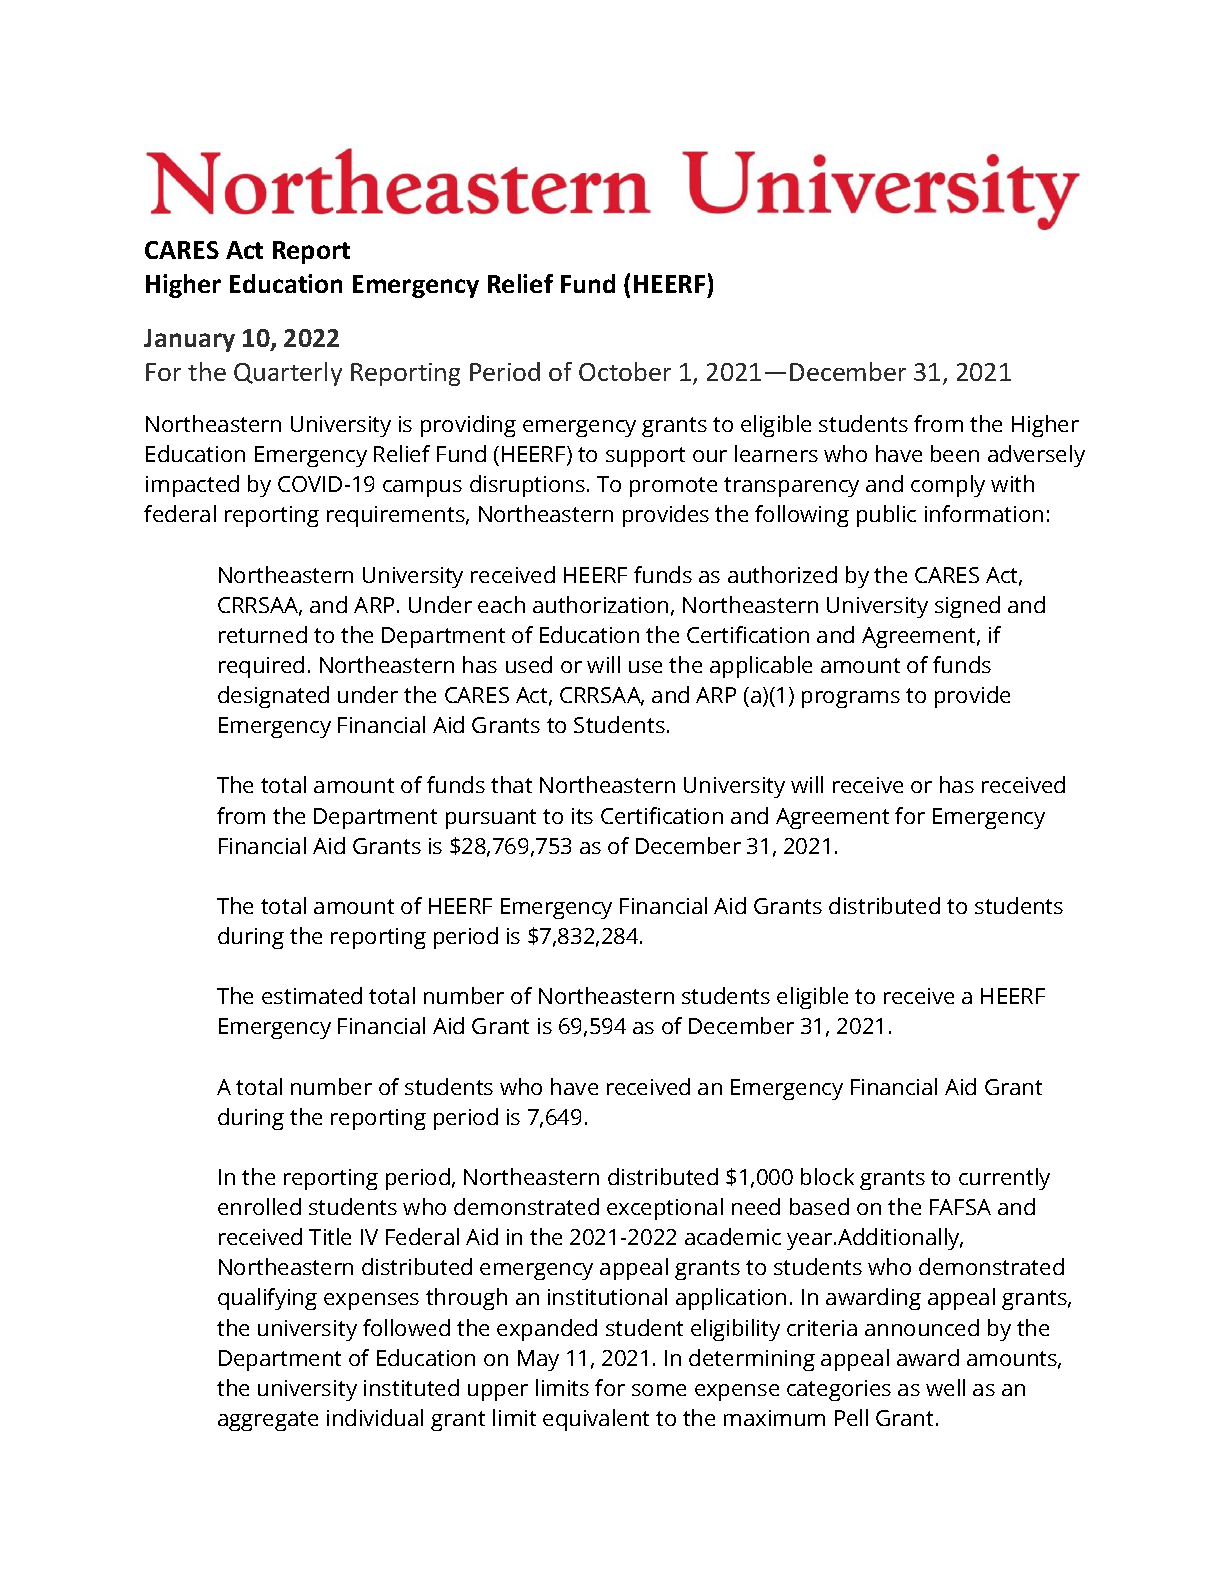  What do you see at coordinates (955, 453) in the document?
I see `been` at bounding box center [955, 453].
